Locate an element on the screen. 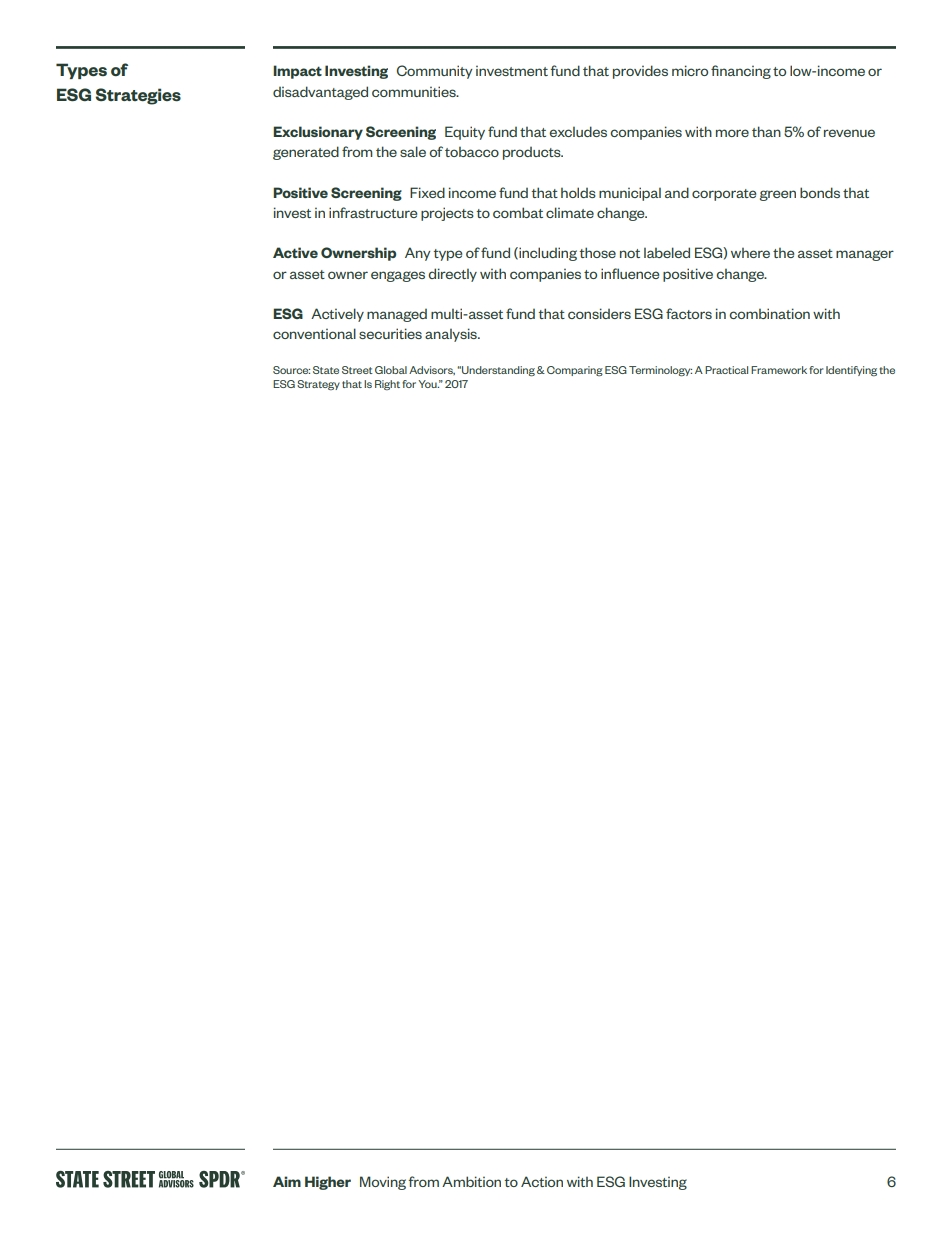 The image size is (952, 1233). Ambition is located at coordinates (471, 1181).
